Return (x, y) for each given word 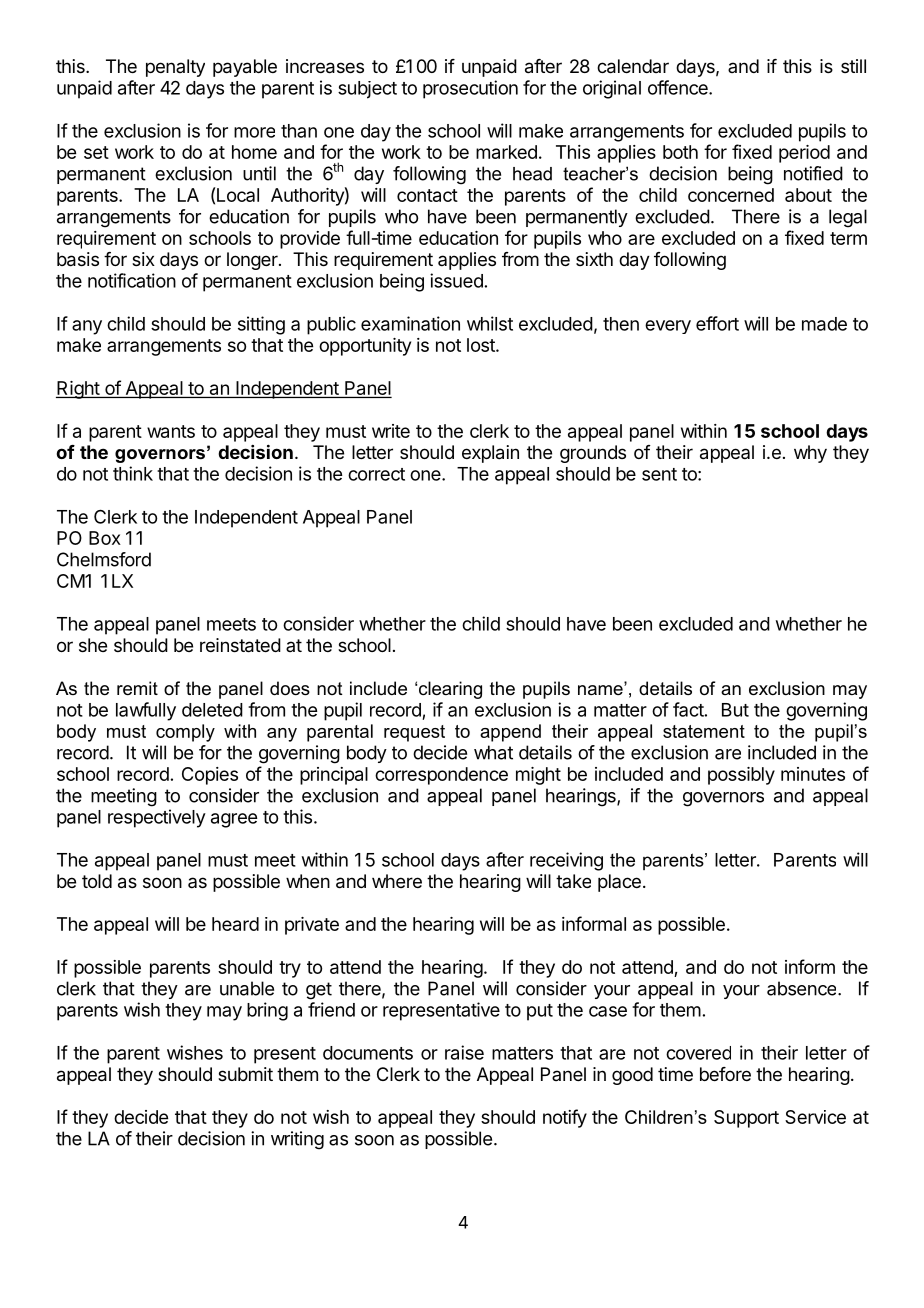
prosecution (470, 89)
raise (464, 1052)
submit (245, 1074)
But (735, 710)
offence (679, 87)
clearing (450, 690)
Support (746, 1119)
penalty (175, 68)
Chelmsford (104, 559)
